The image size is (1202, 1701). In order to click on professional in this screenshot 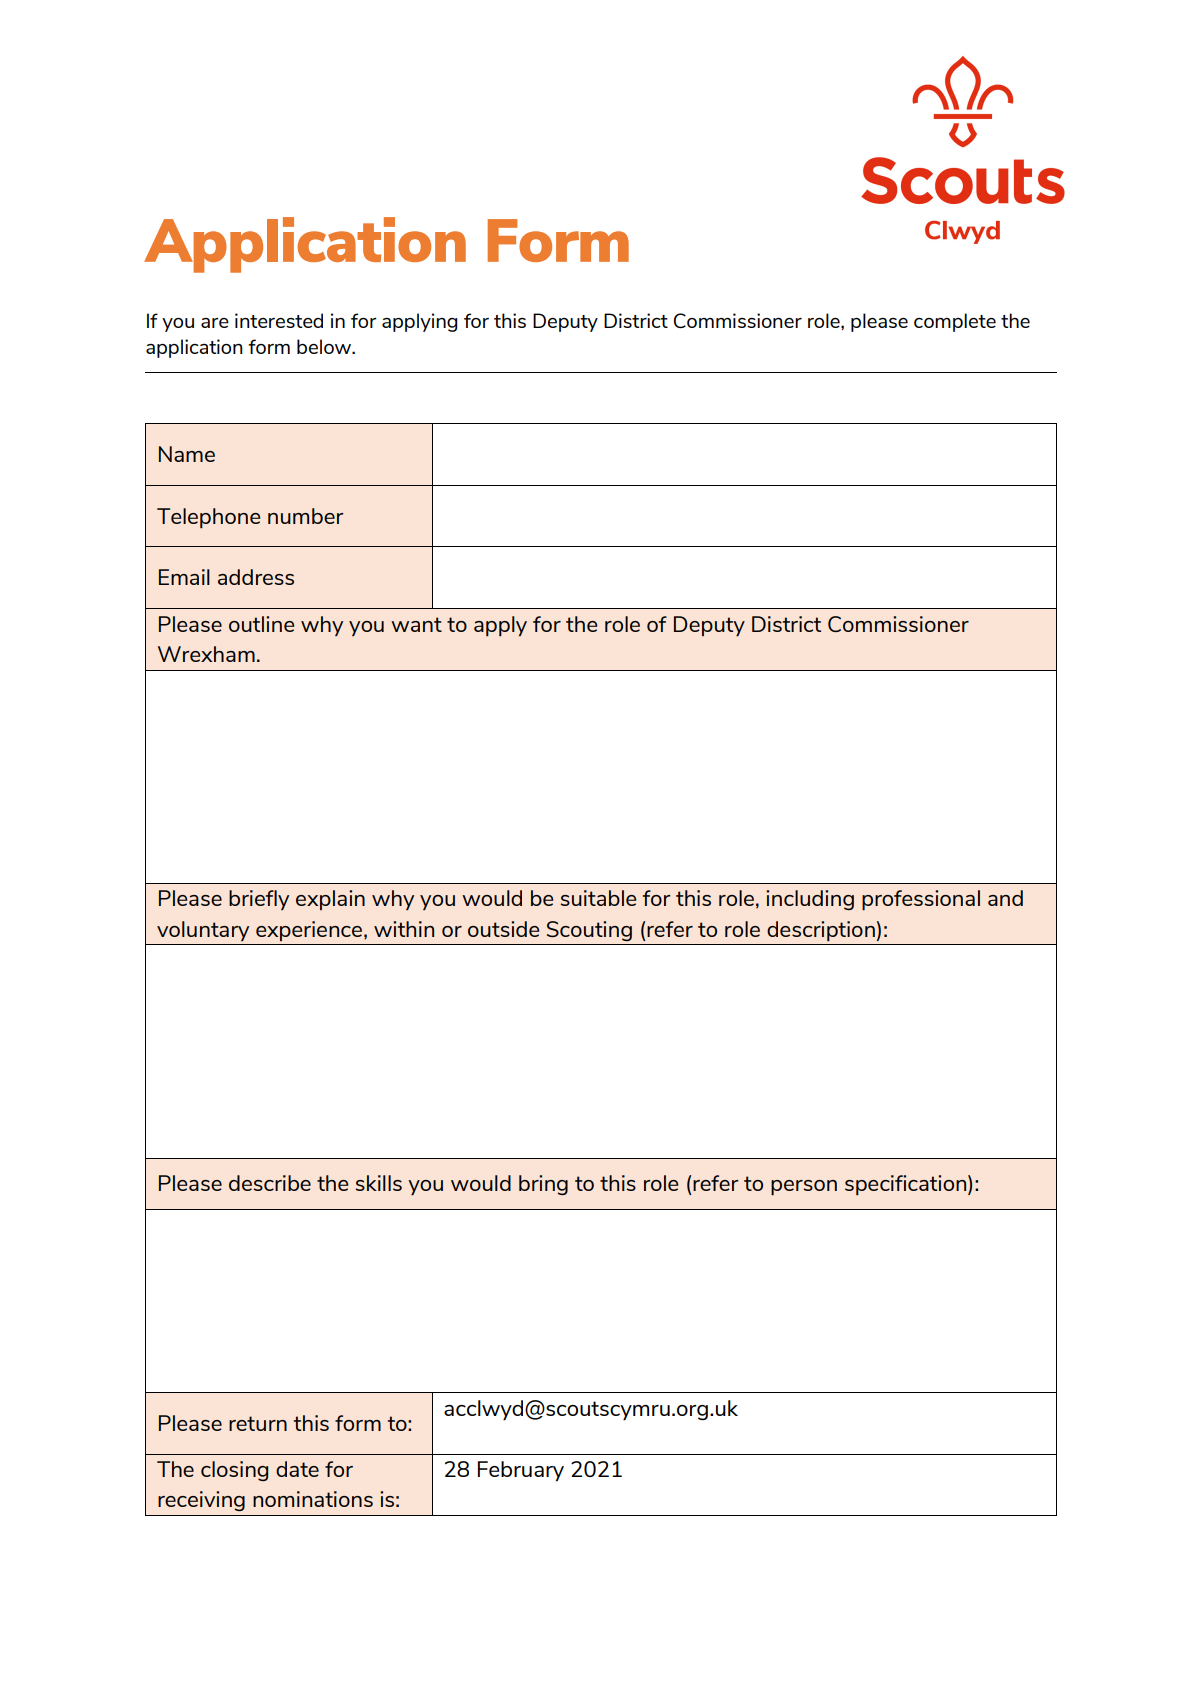, I will do `click(921, 900)`.
